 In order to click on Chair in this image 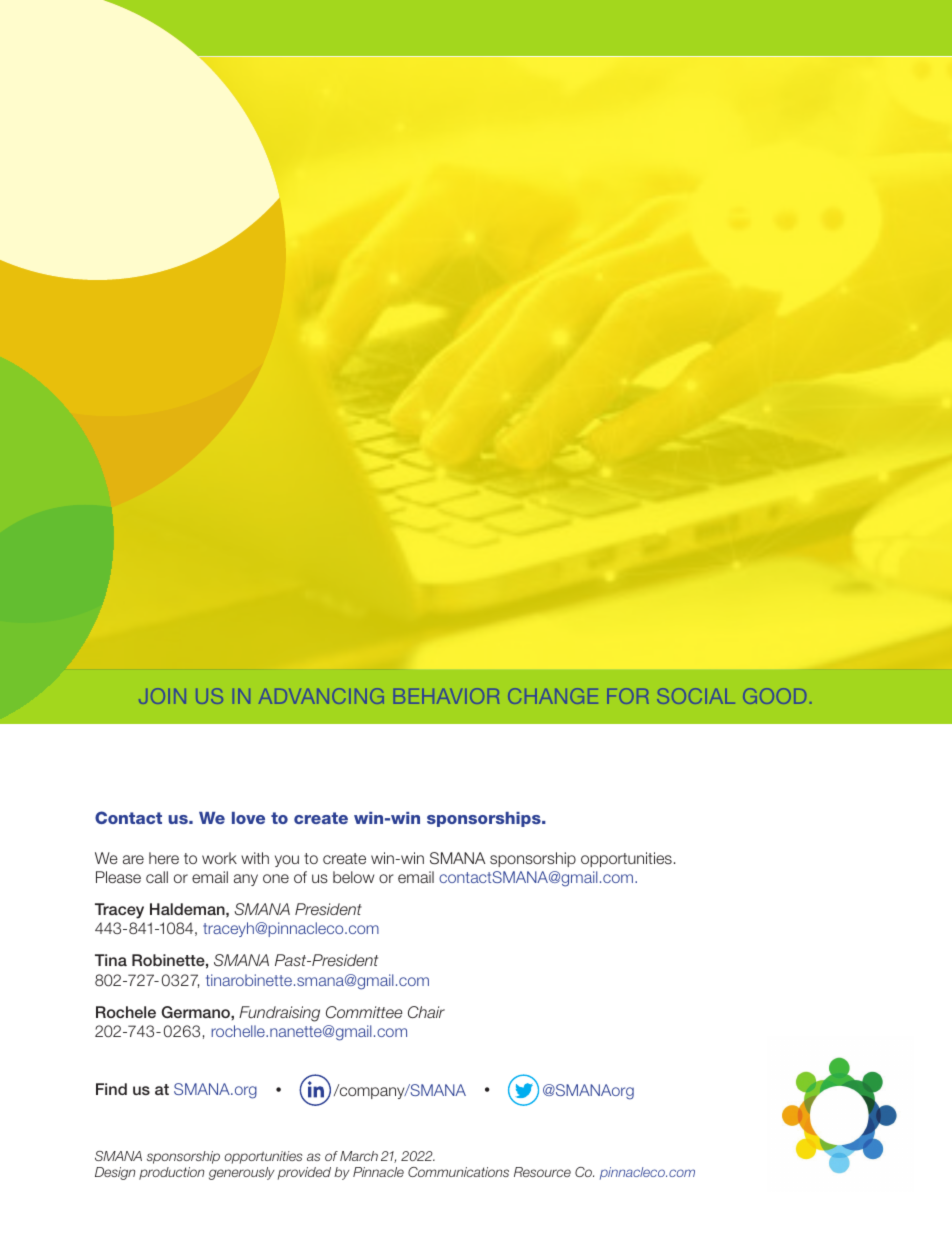, I will do `click(426, 1012)`.
